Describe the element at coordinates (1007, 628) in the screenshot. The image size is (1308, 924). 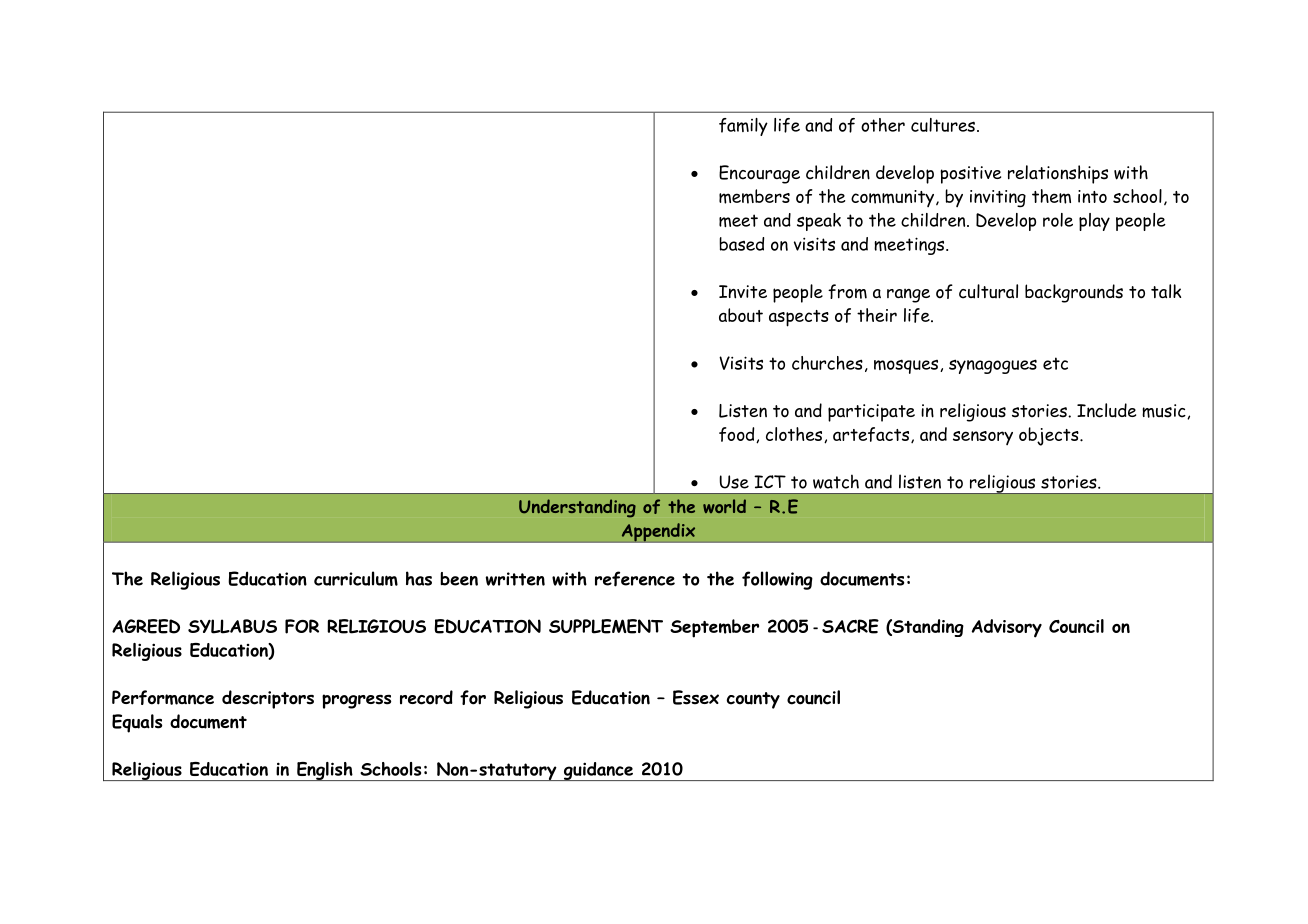
I see `Advisory` at that location.
